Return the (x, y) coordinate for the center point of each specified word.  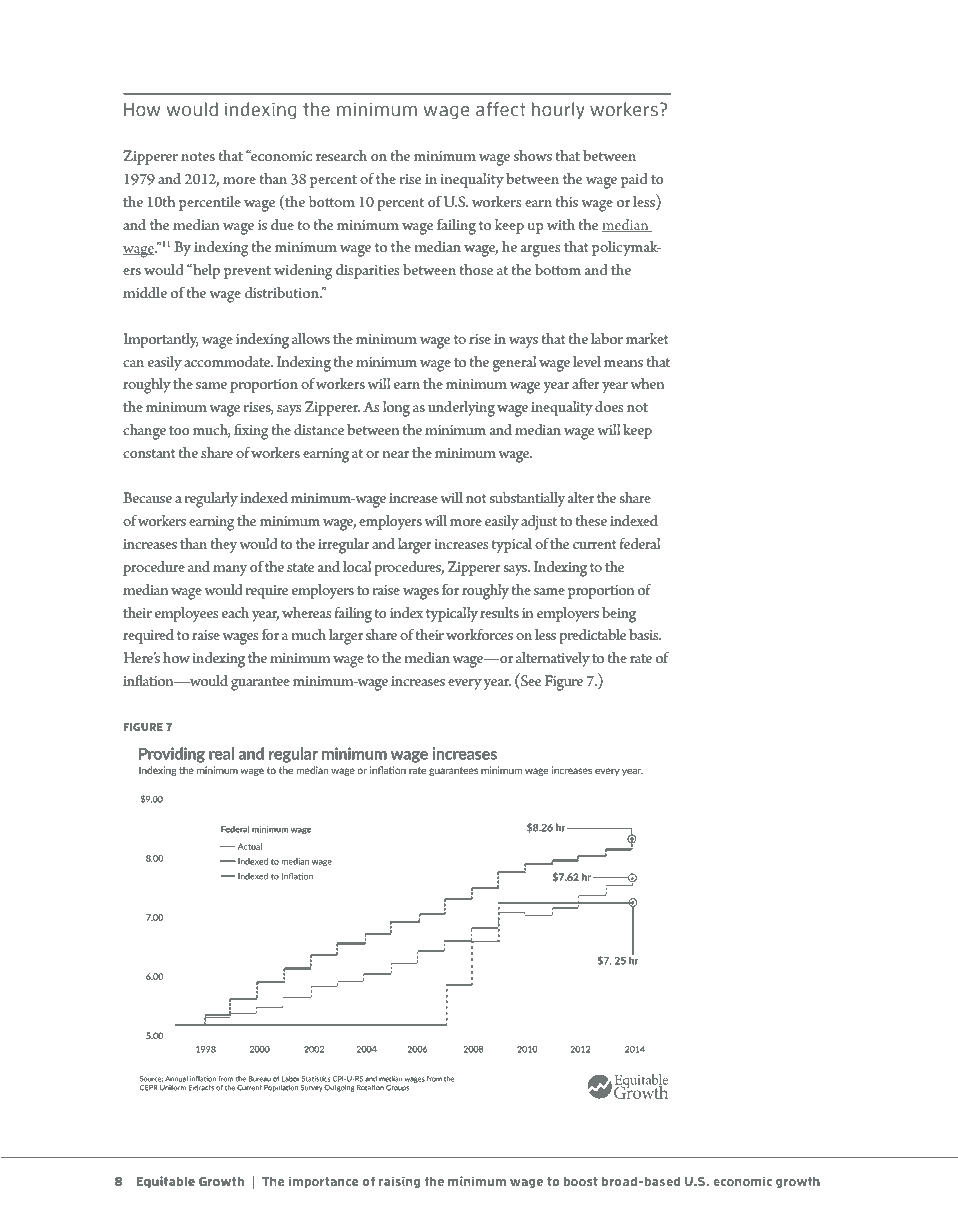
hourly (558, 110)
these (591, 520)
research (341, 155)
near (396, 454)
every (465, 684)
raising (399, 1182)
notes (198, 156)
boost (580, 1181)
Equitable (166, 1182)
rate (641, 658)
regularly (211, 500)
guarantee (260, 684)
